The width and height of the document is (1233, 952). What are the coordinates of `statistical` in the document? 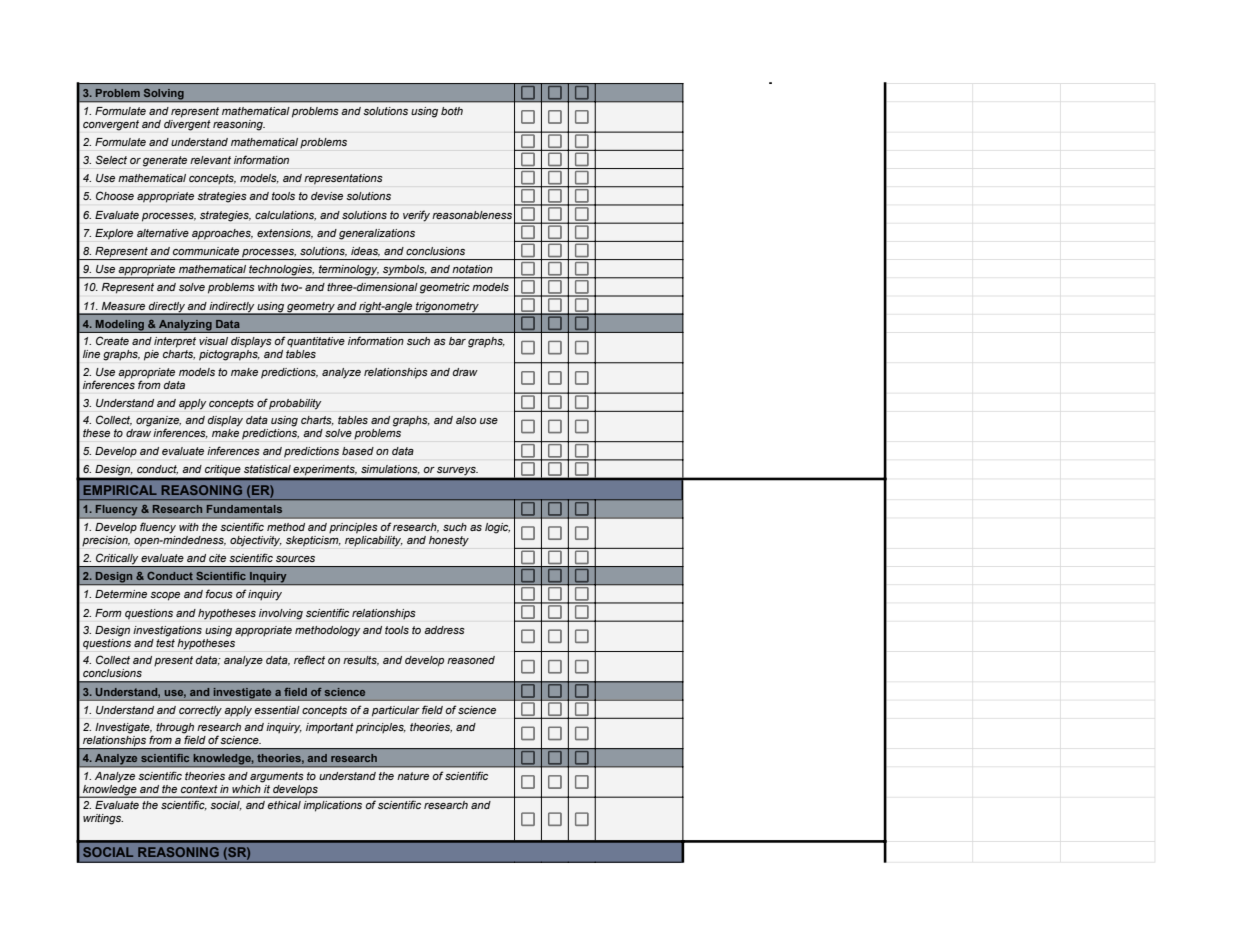 It's located at (267, 469).
